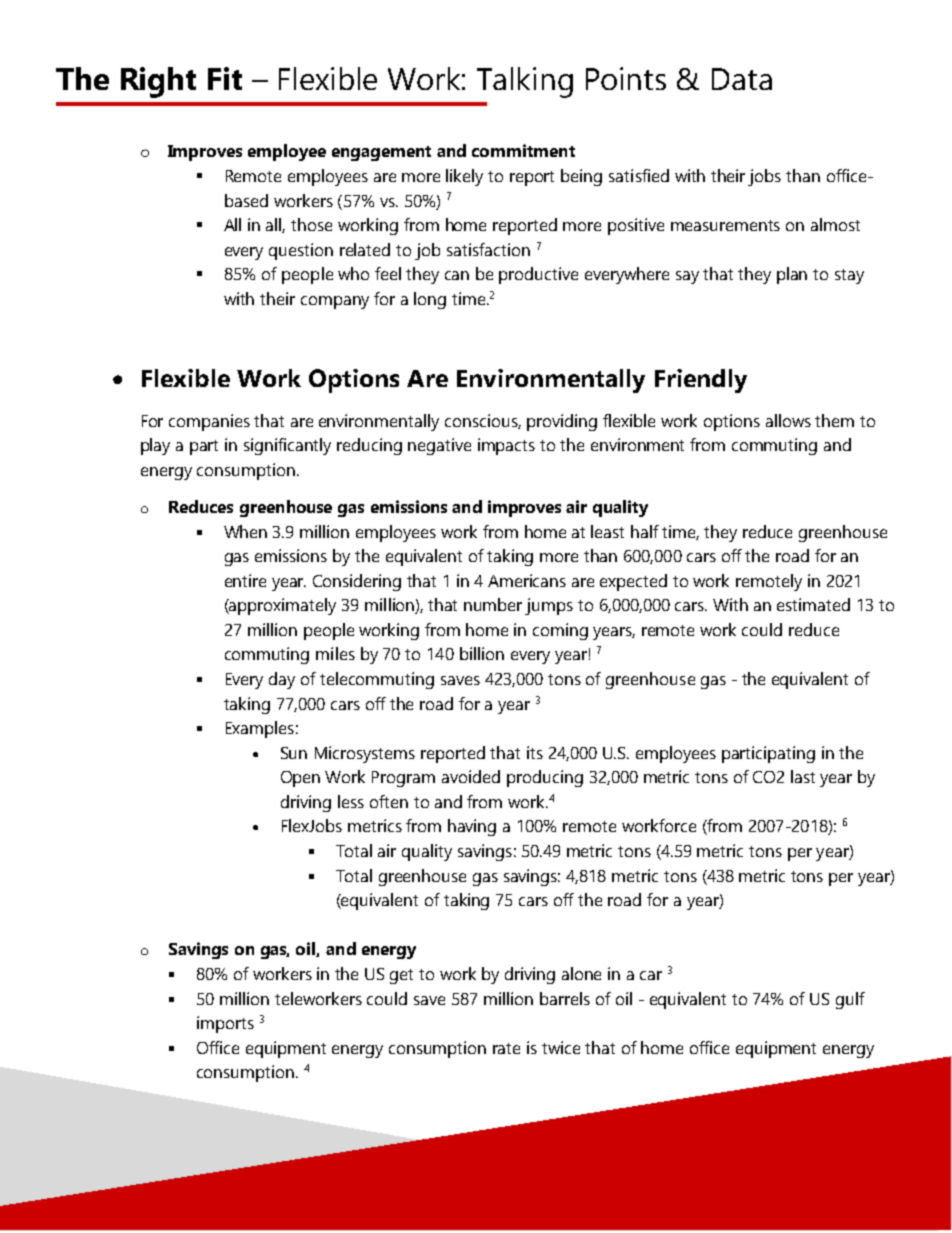  I want to click on Fit, so click(225, 78).
